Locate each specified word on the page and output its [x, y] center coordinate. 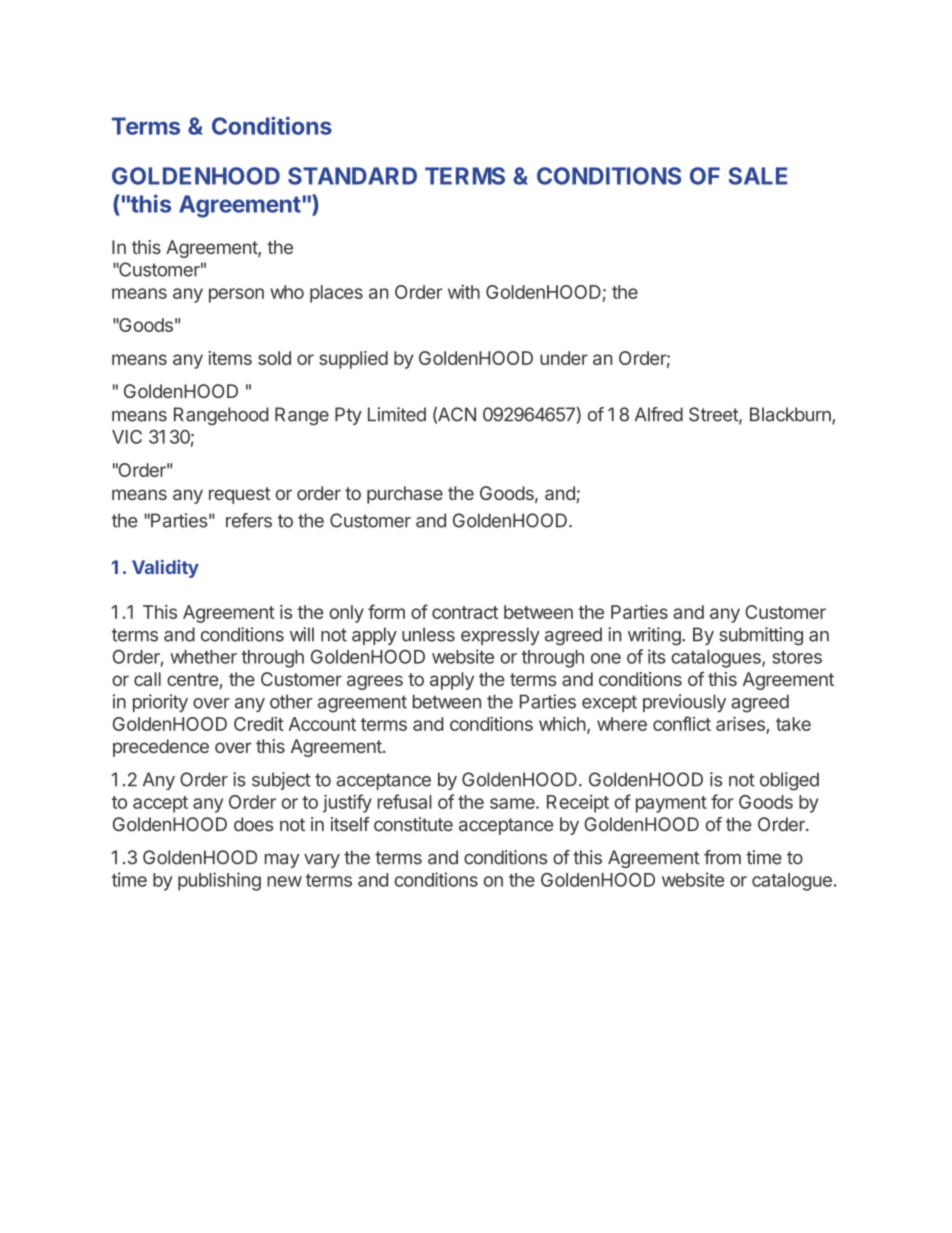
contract [465, 612]
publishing [219, 881]
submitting [761, 636]
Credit [259, 724]
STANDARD [352, 176]
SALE [757, 176]
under [564, 358]
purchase [405, 495]
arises [740, 723]
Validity [165, 569]
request [240, 495]
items [230, 358]
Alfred [659, 414]
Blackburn [791, 415]
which [562, 723]
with [464, 292]
